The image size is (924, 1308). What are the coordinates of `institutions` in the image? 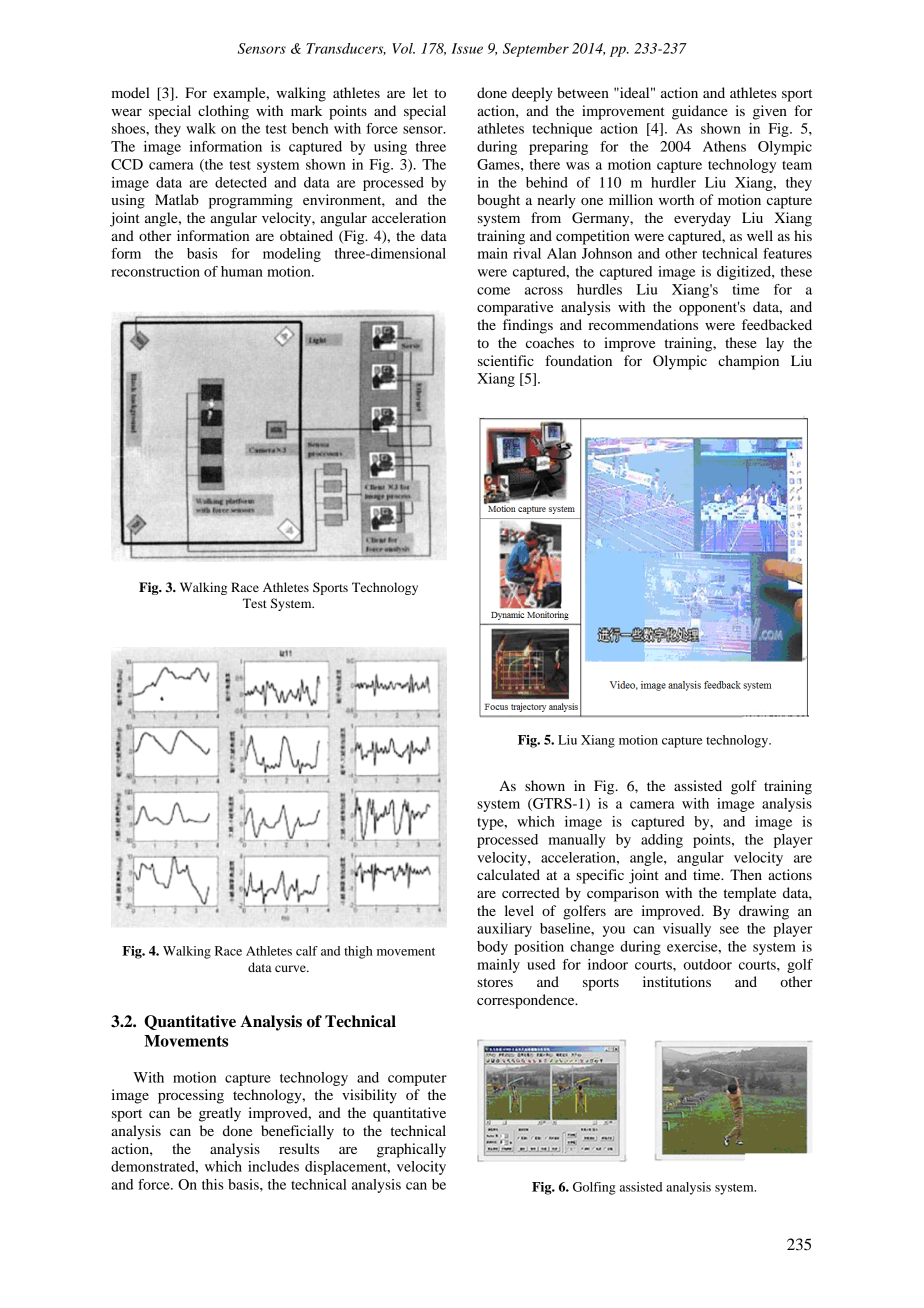 It's located at (677, 981).
